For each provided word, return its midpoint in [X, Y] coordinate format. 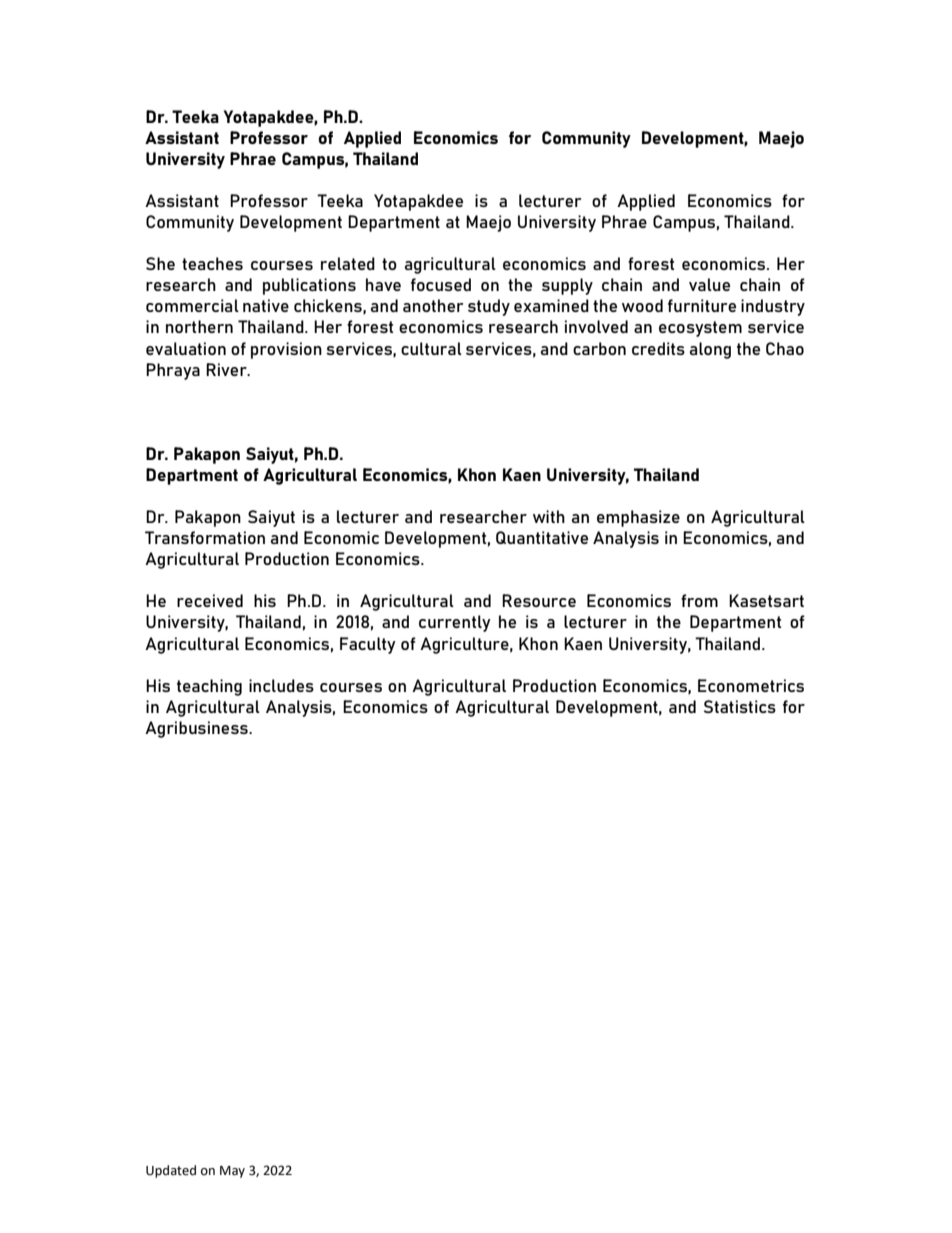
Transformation [205, 537]
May [232, 1172]
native [266, 305]
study [489, 307]
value [709, 284]
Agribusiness [197, 729]
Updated [171, 1171]
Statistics [740, 706]
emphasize [638, 518]
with [549, 516]
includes [281, 685]
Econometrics [751, 685]
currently [455, 623]
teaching [209, 687]
